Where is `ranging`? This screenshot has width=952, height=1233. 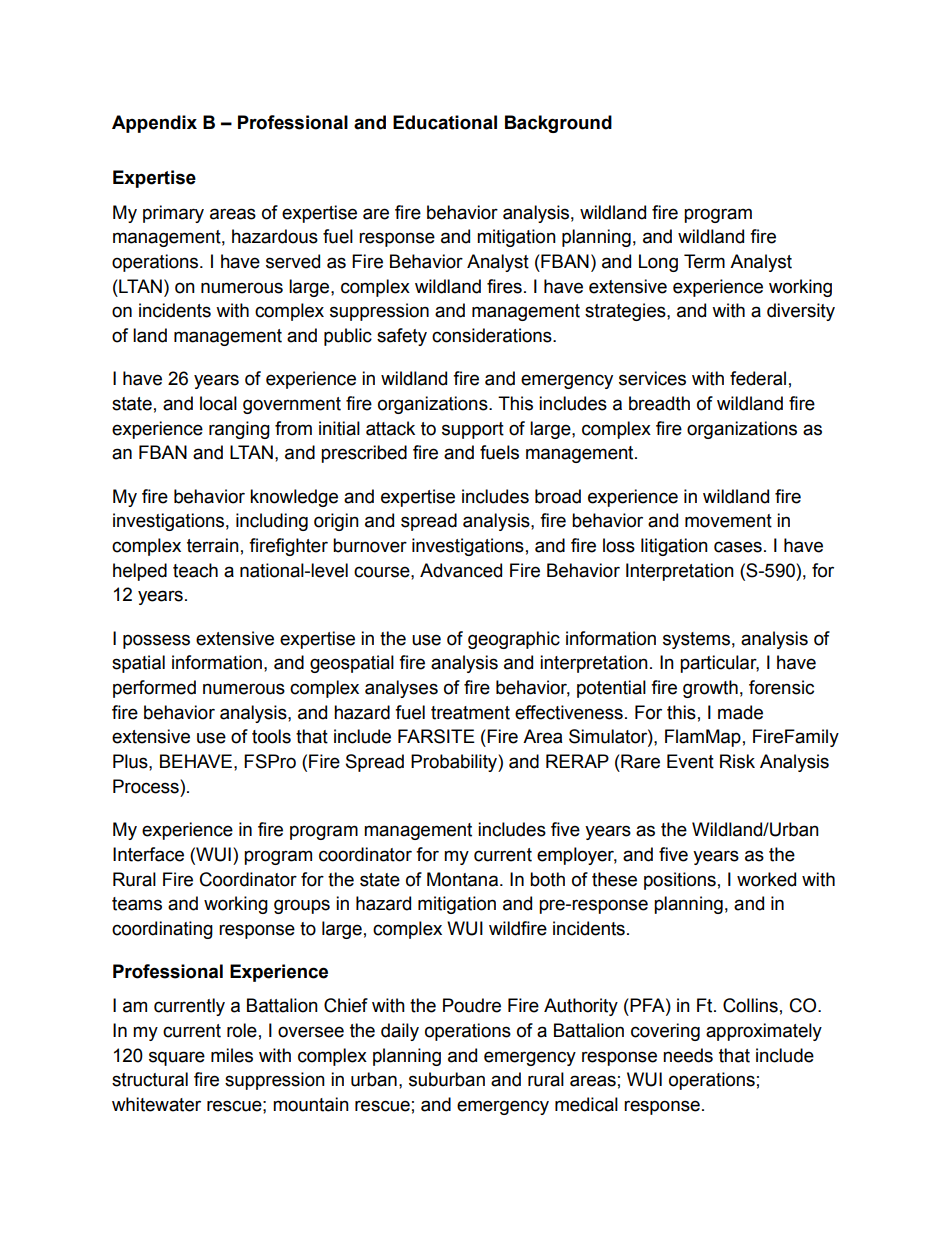
ranging is located at coordinates (239, 430).
